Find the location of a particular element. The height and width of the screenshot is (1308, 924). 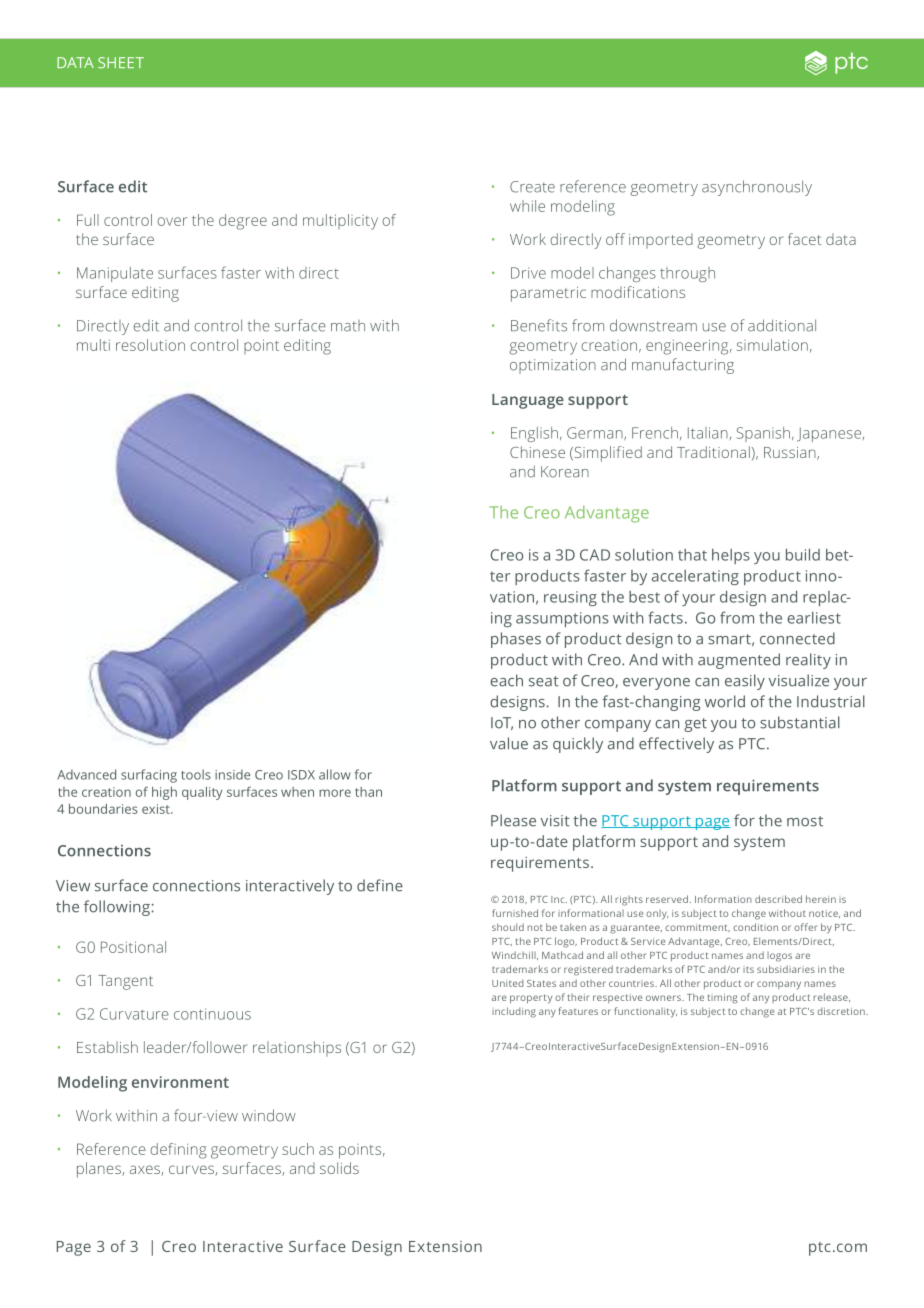

Create is located at coordinates (532, 187).
